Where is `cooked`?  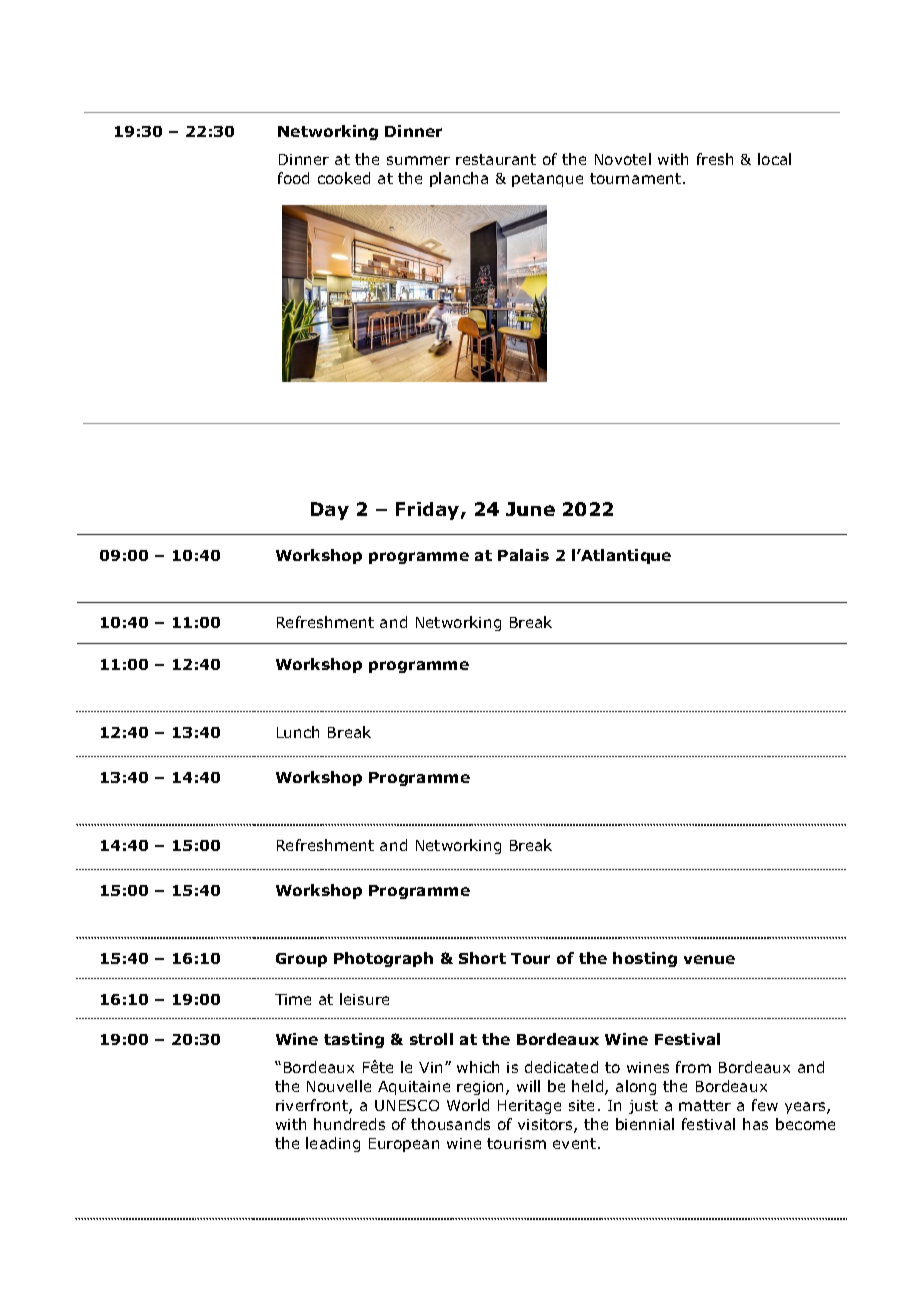 cooked is located at coordinates (344, 178).
